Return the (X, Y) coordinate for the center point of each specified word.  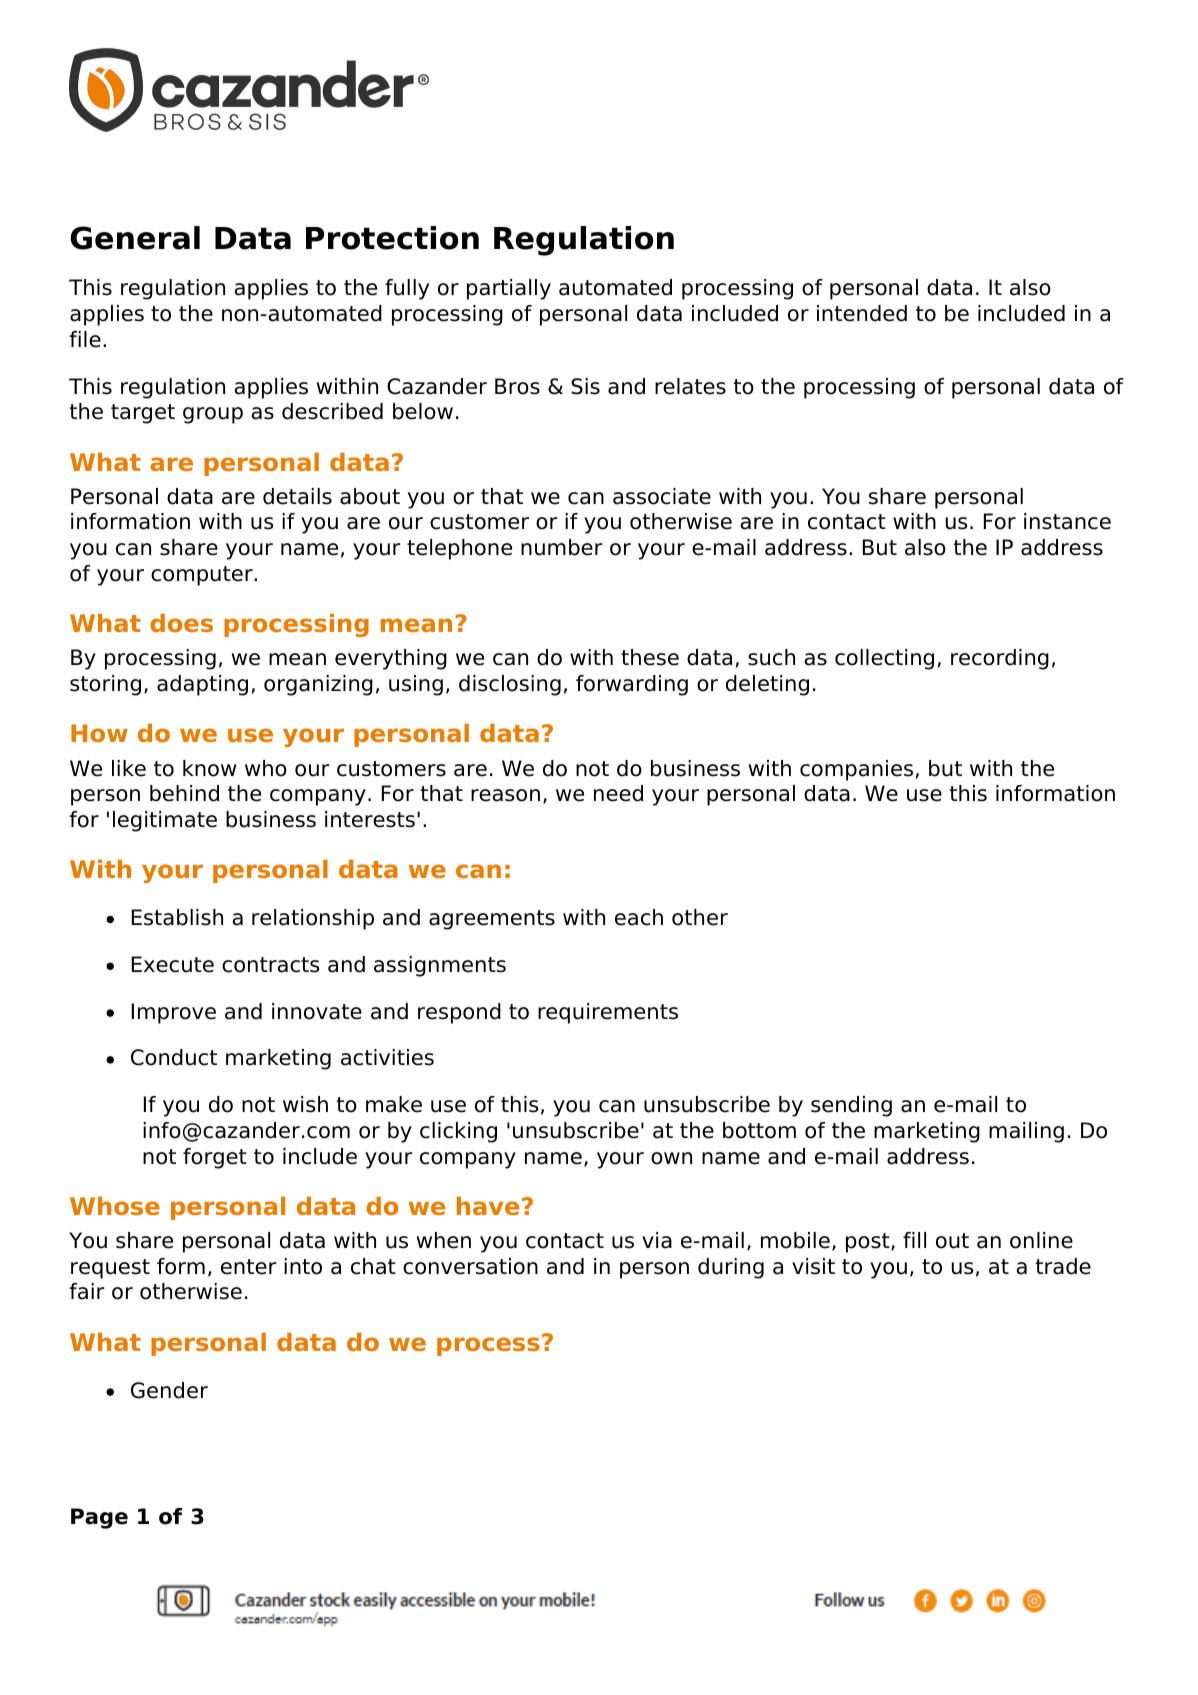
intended (862, 313)
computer (203, 576)
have (488, 1205)
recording (1000, 659)
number (562, 547)
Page (99, 1518)
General (135, 238)
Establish (177, 917)
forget (215, 1158)
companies (856, 770)
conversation (470, 1266)
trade (1063, 1266)
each (639, 917)
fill (914, 1240)
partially (509, 289)
